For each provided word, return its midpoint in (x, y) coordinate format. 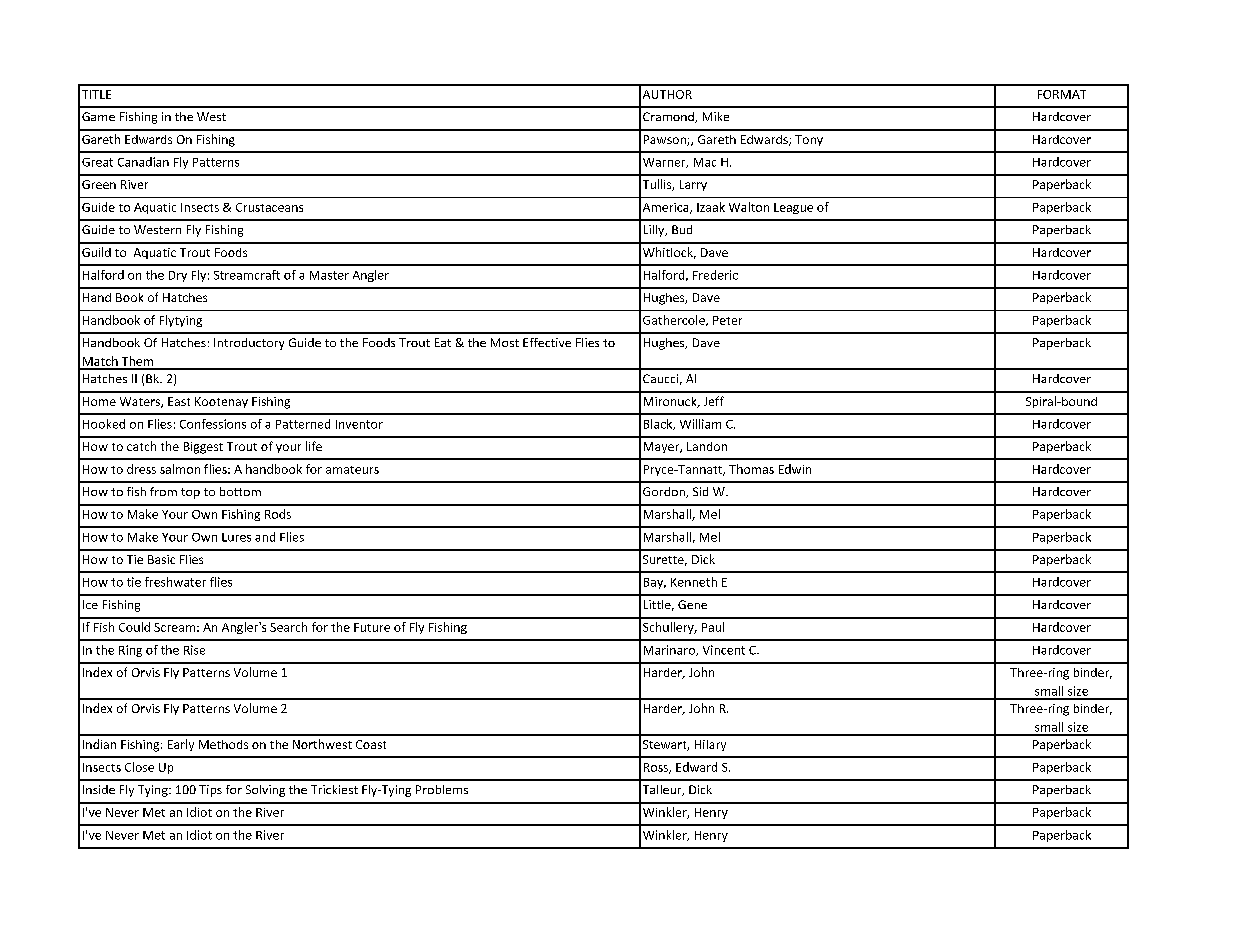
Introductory (249, 344)
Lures (236, 537)
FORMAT (1062, 94)
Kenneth (694, 582)
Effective (547, 342)
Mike (716, 116)
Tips (210, 791)
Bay (655, 583)
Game (98, 116)
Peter (727, 320)
